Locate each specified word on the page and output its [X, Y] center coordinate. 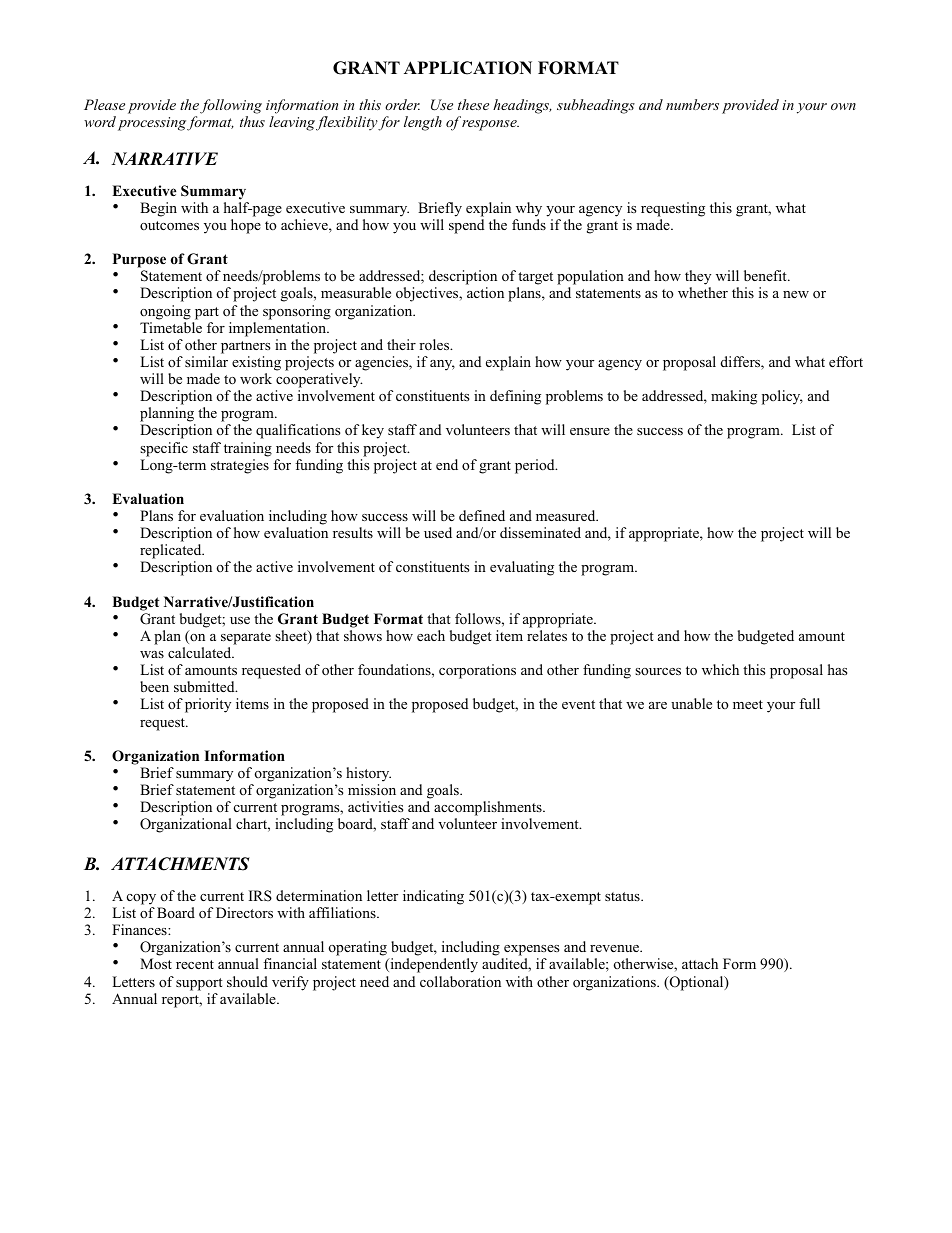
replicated [172, 553]
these [473, 104]
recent [195, 964]
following [231, 106]
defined [482, 515]
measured [567, 515]
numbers [692, 104]
